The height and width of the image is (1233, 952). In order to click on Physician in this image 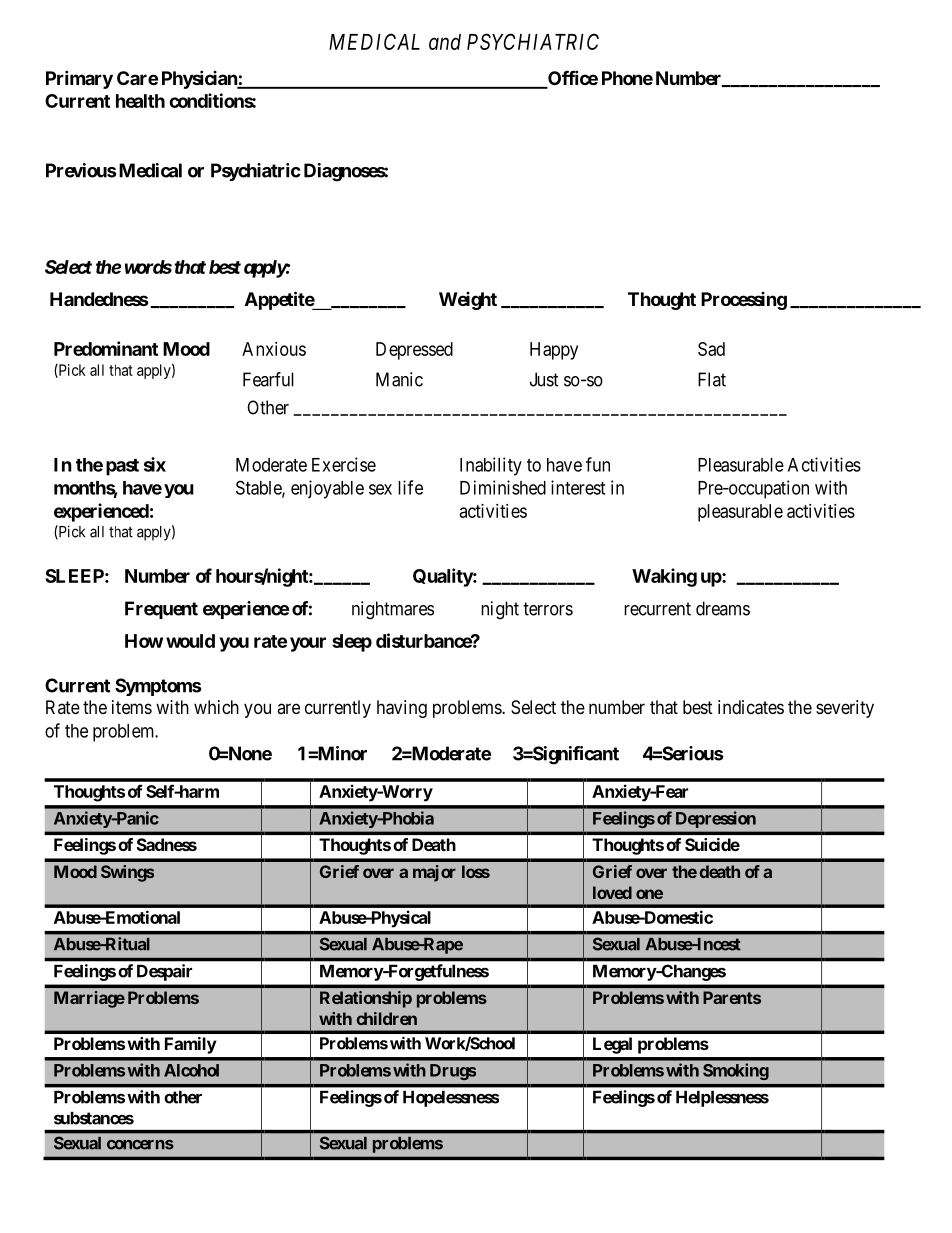, I will do `click(200, 79)`.
